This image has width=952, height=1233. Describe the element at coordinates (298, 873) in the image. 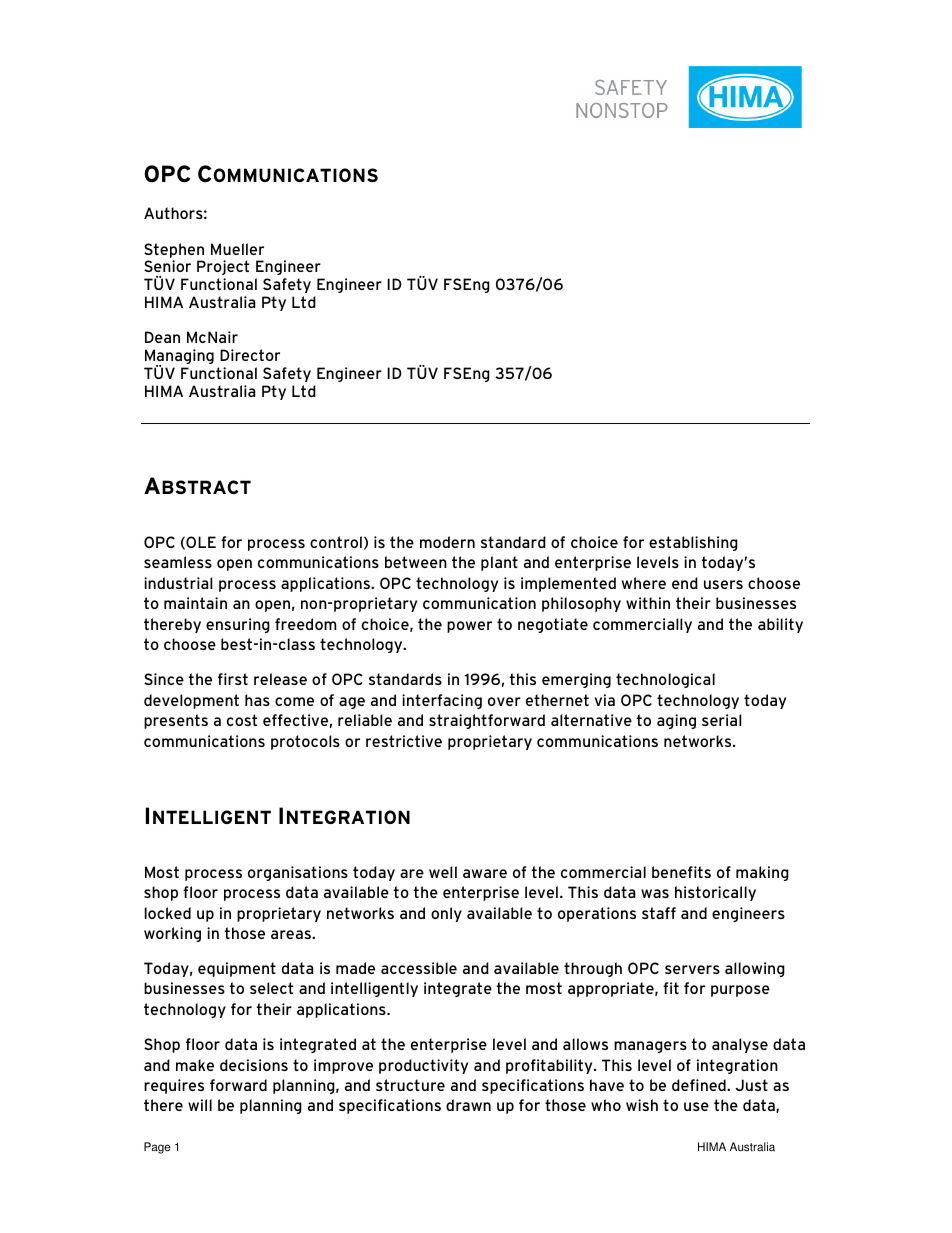

I see `organisations` at that location.
